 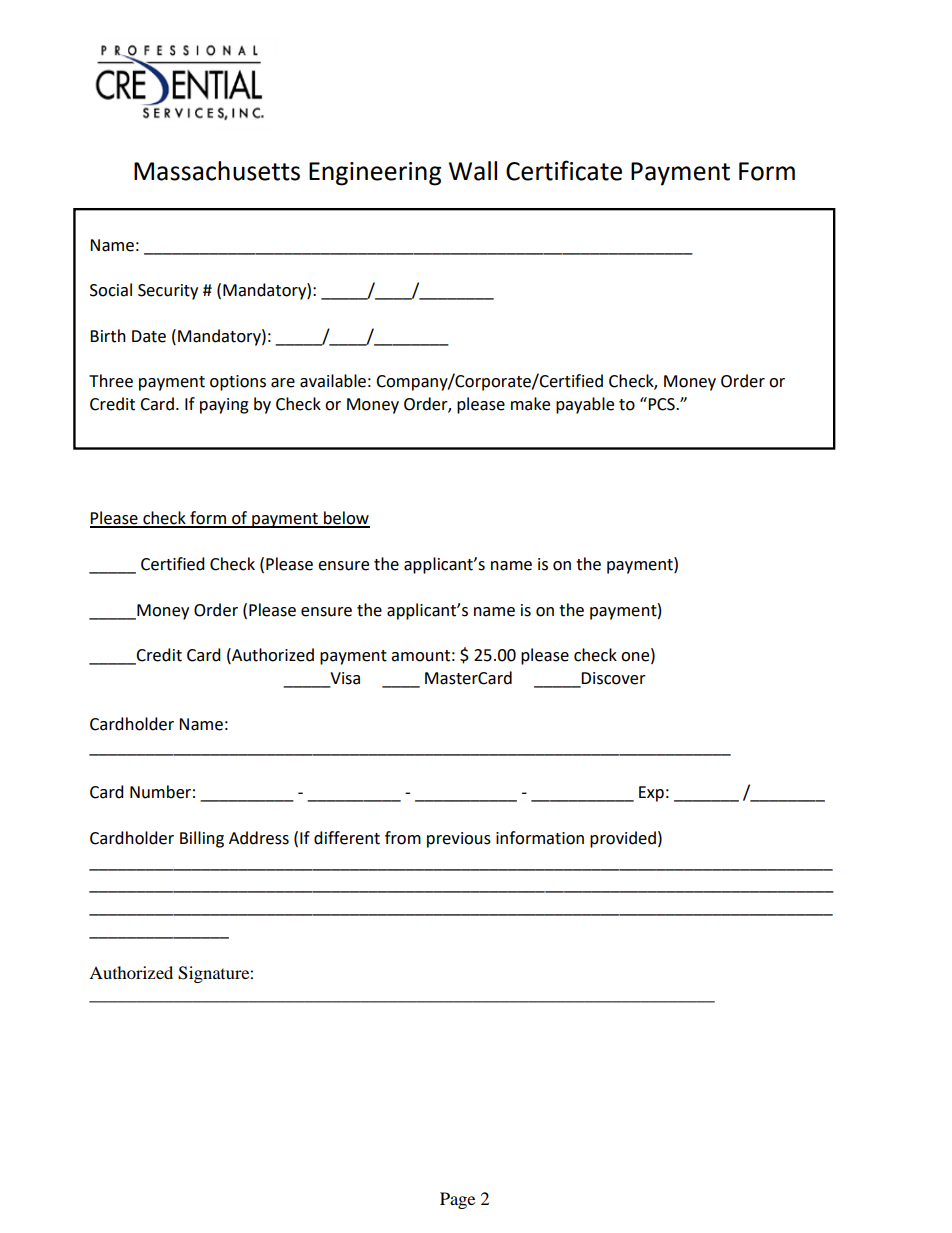 I want to click on Address, so click(x=259, y=838).
